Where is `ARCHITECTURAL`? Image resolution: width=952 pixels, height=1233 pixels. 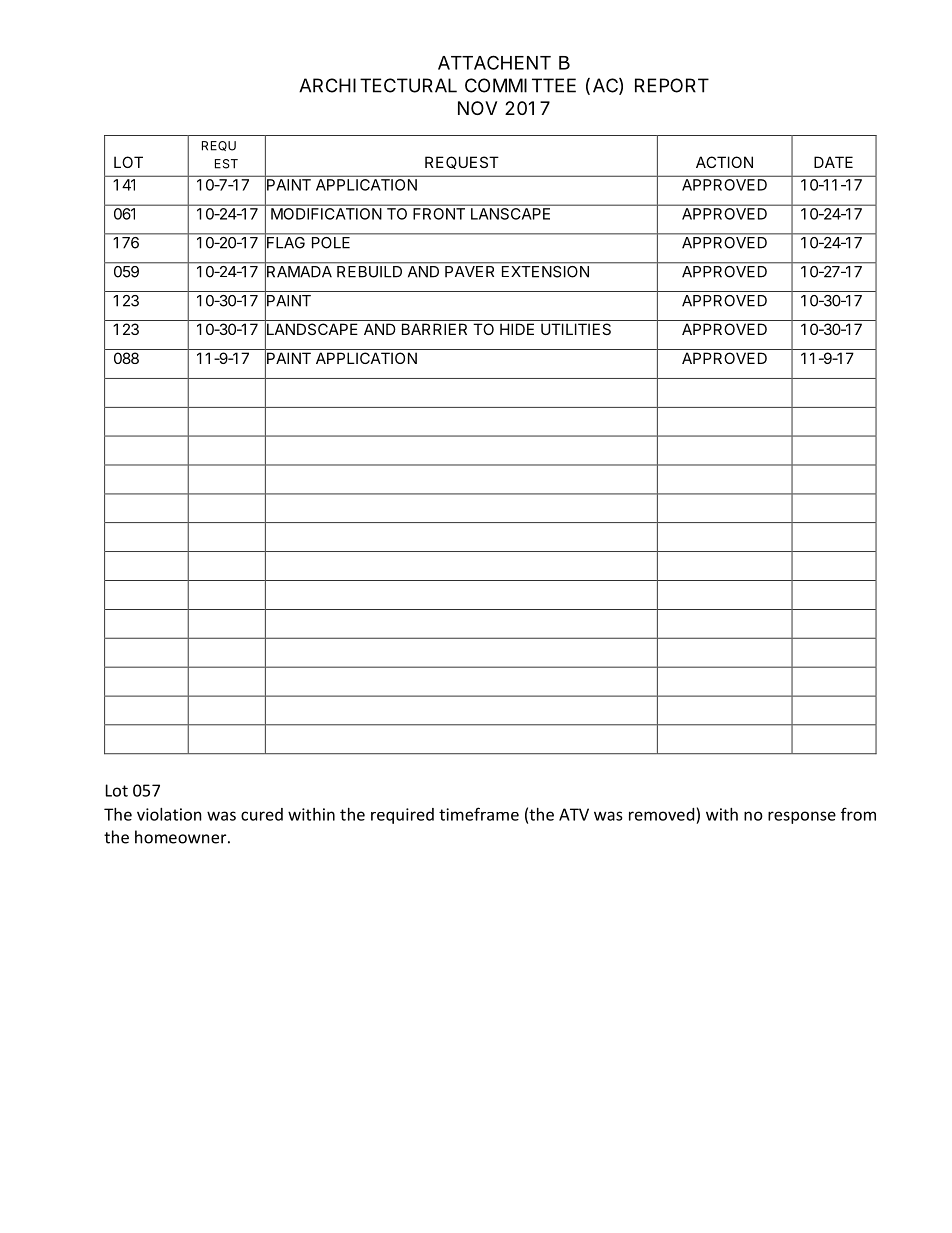
ARCHITECTURAL is located at coordinates (378, 85).
